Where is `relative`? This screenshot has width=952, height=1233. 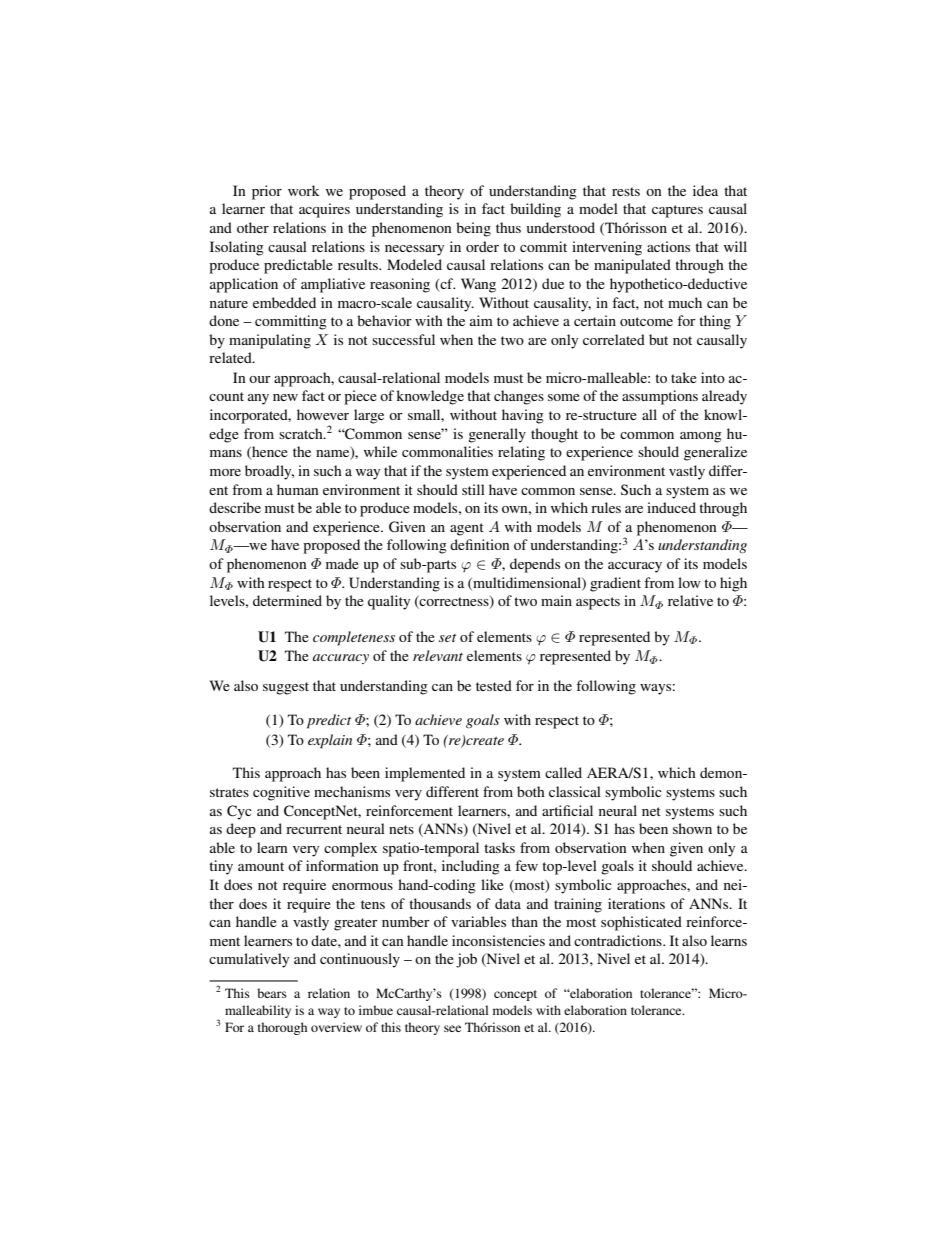
relative is located at coordinates (690, 600).
